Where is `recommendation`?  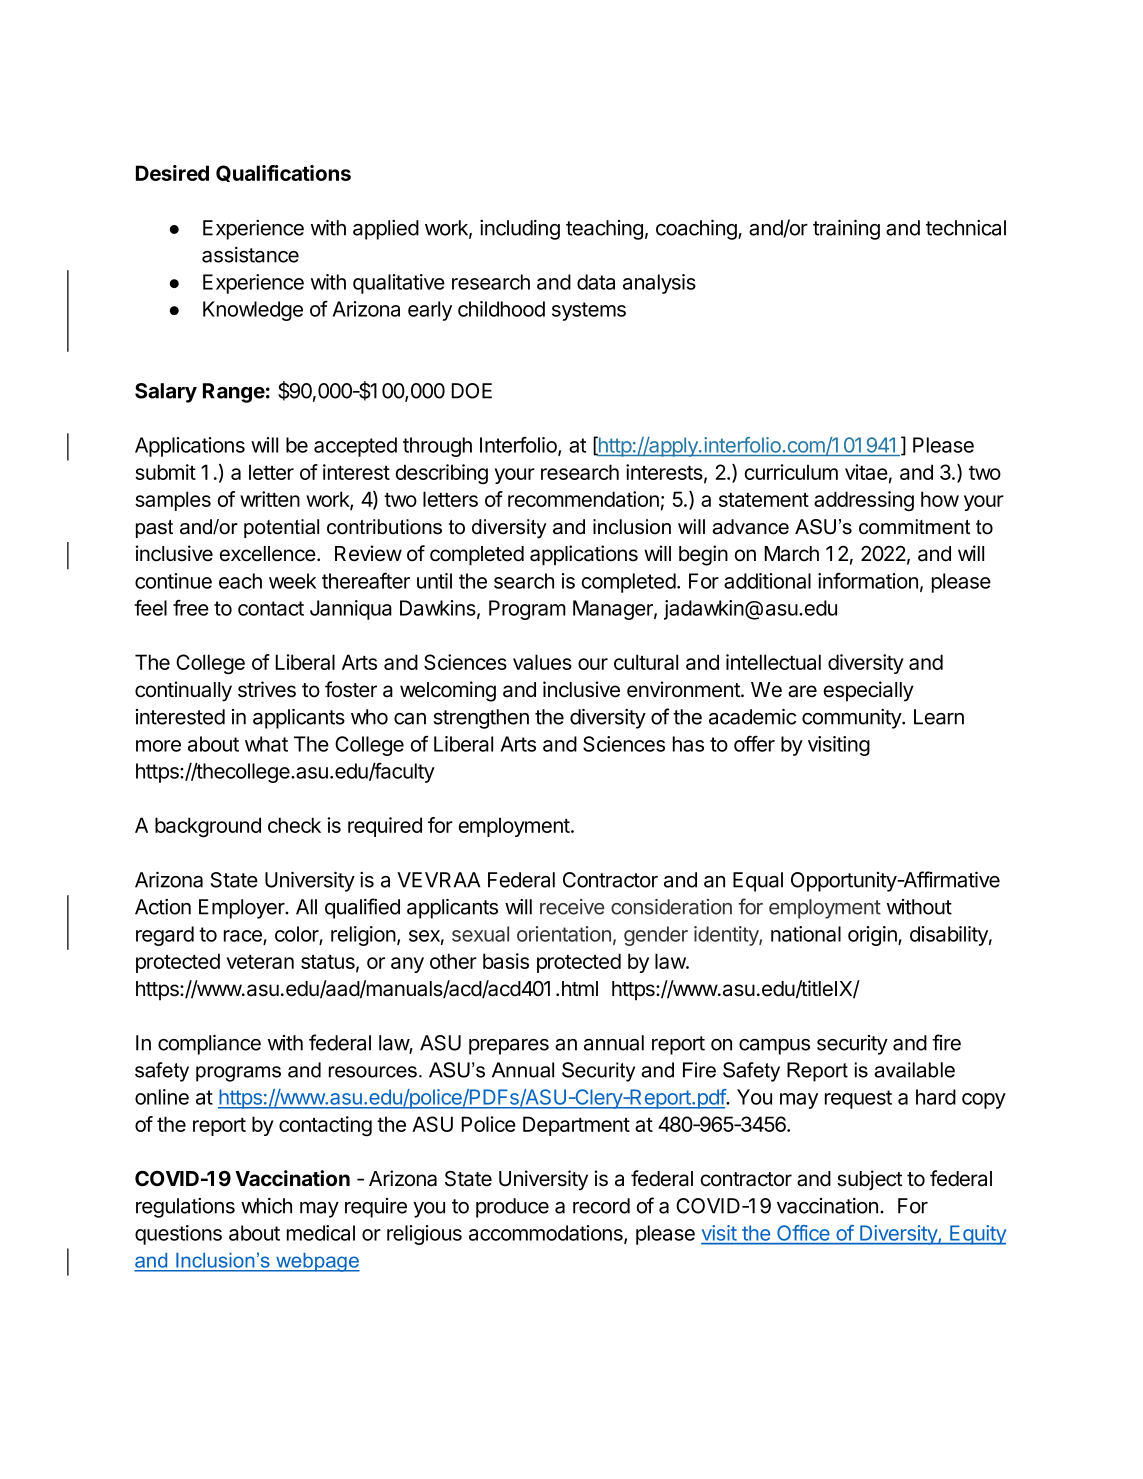 recommendation is located at coordinates (583, 499).
